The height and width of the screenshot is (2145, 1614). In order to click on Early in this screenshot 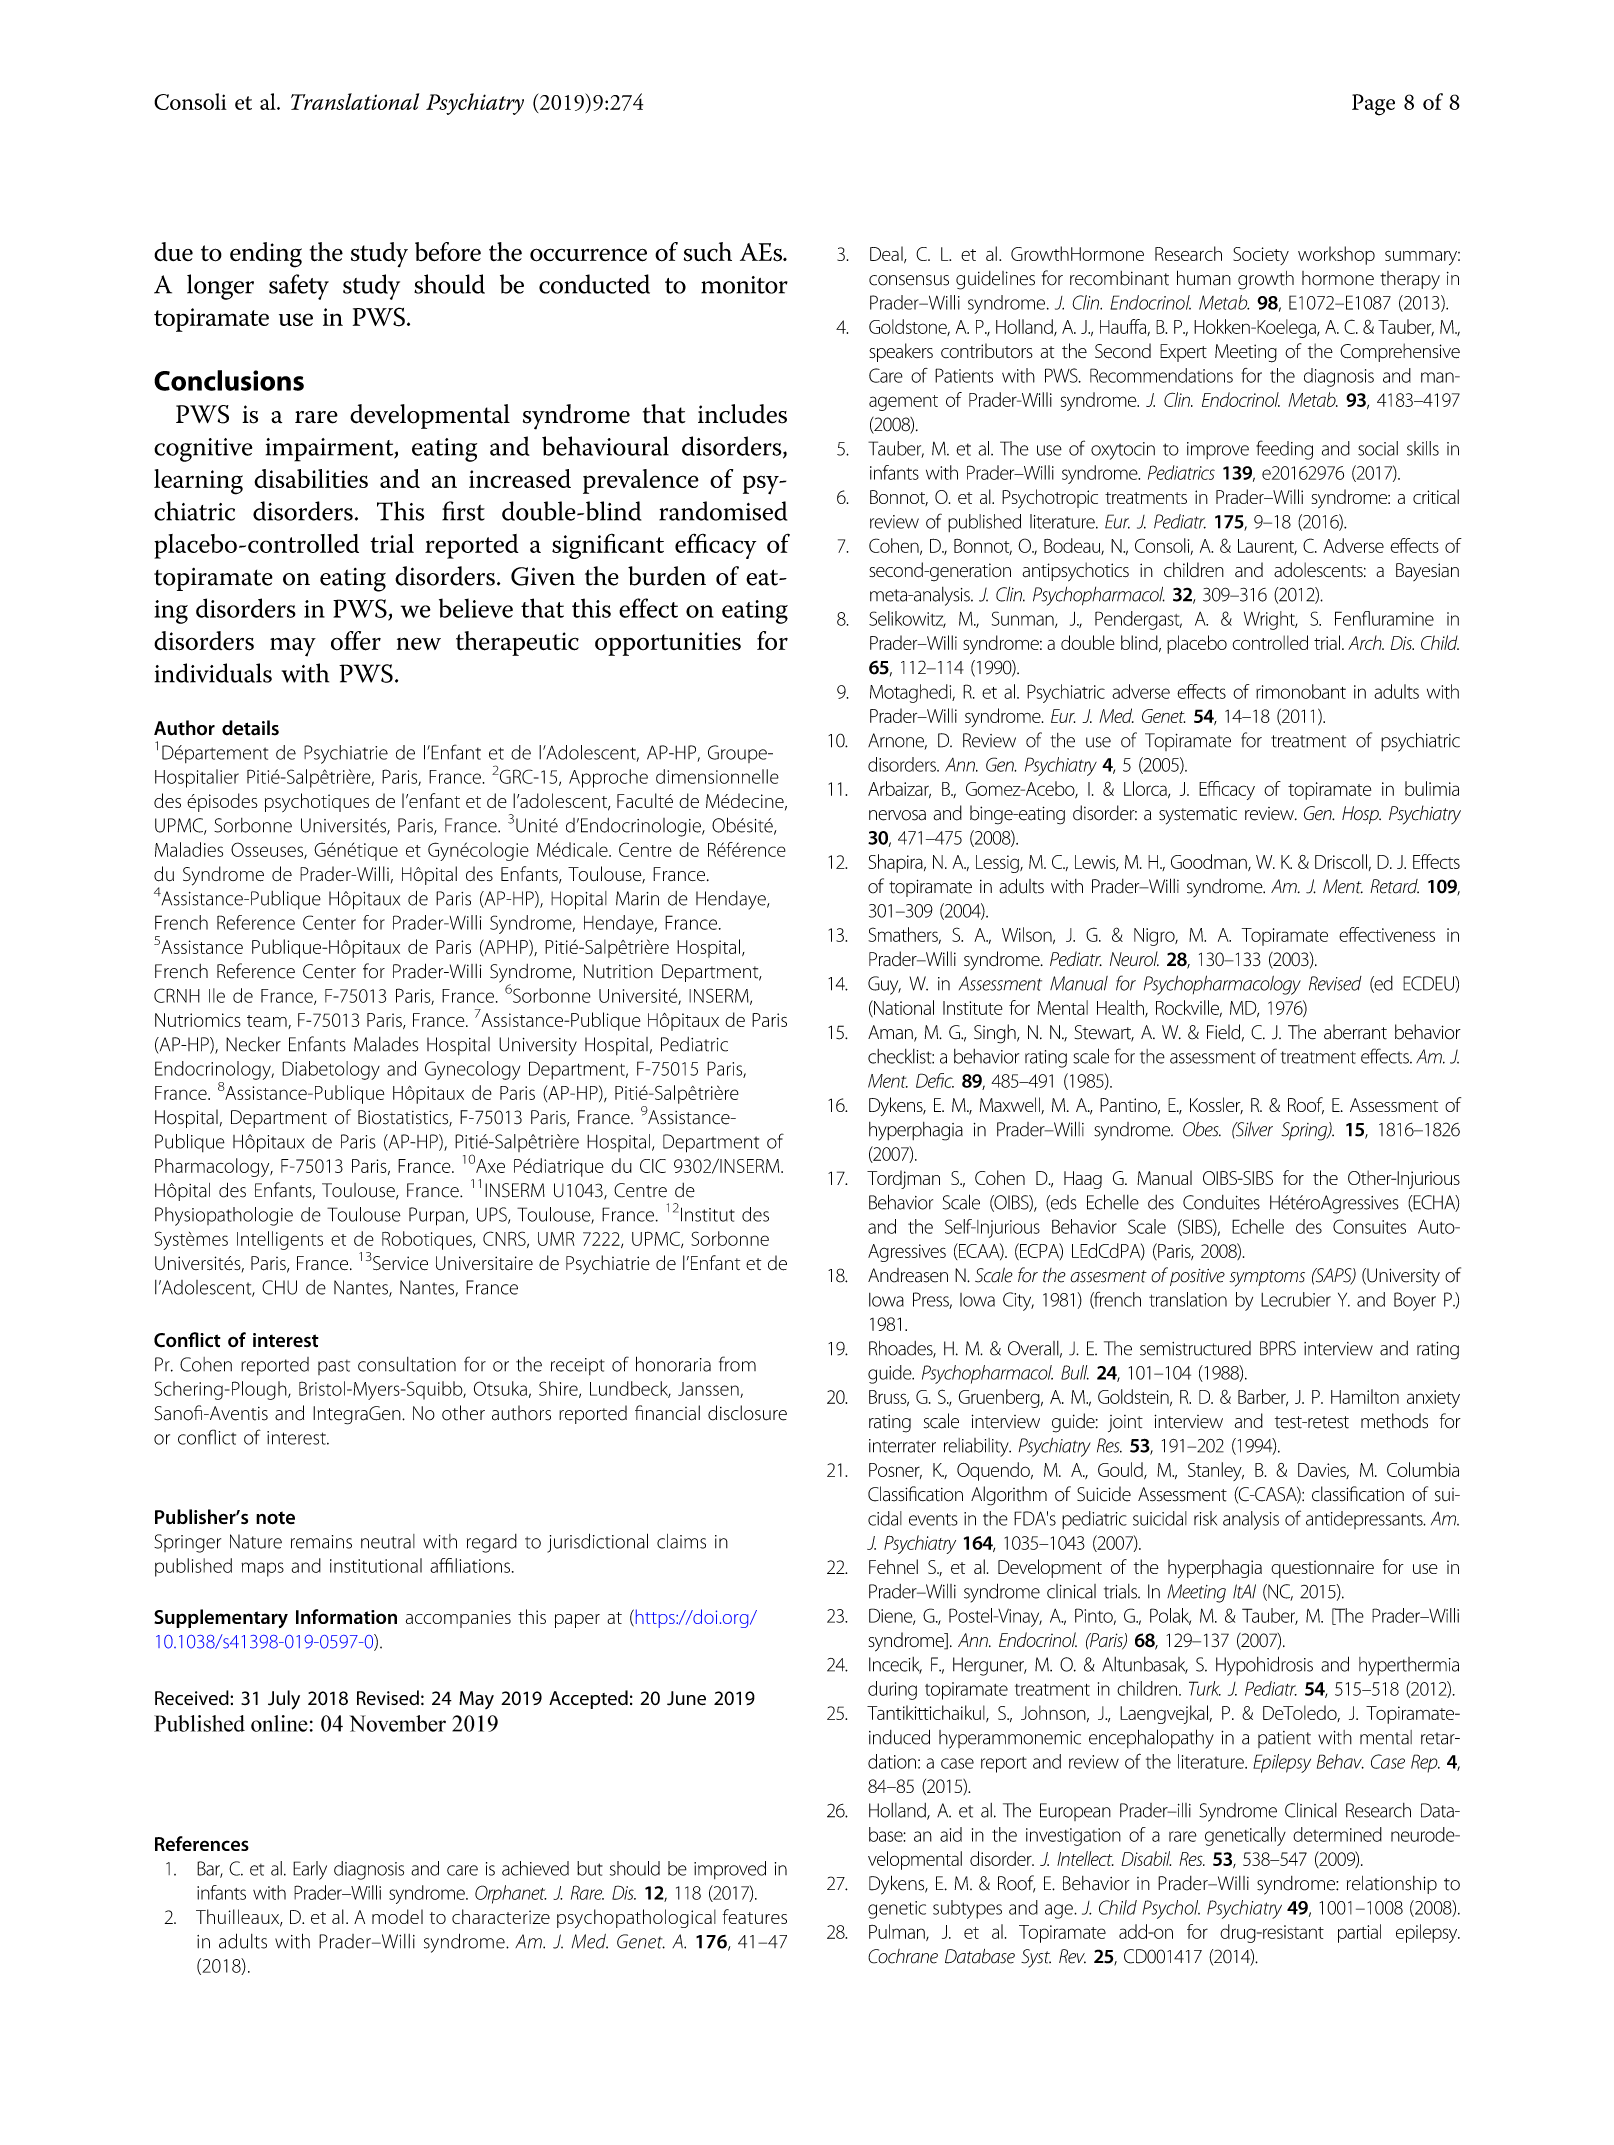, I will do `click(310, 1870)`.
